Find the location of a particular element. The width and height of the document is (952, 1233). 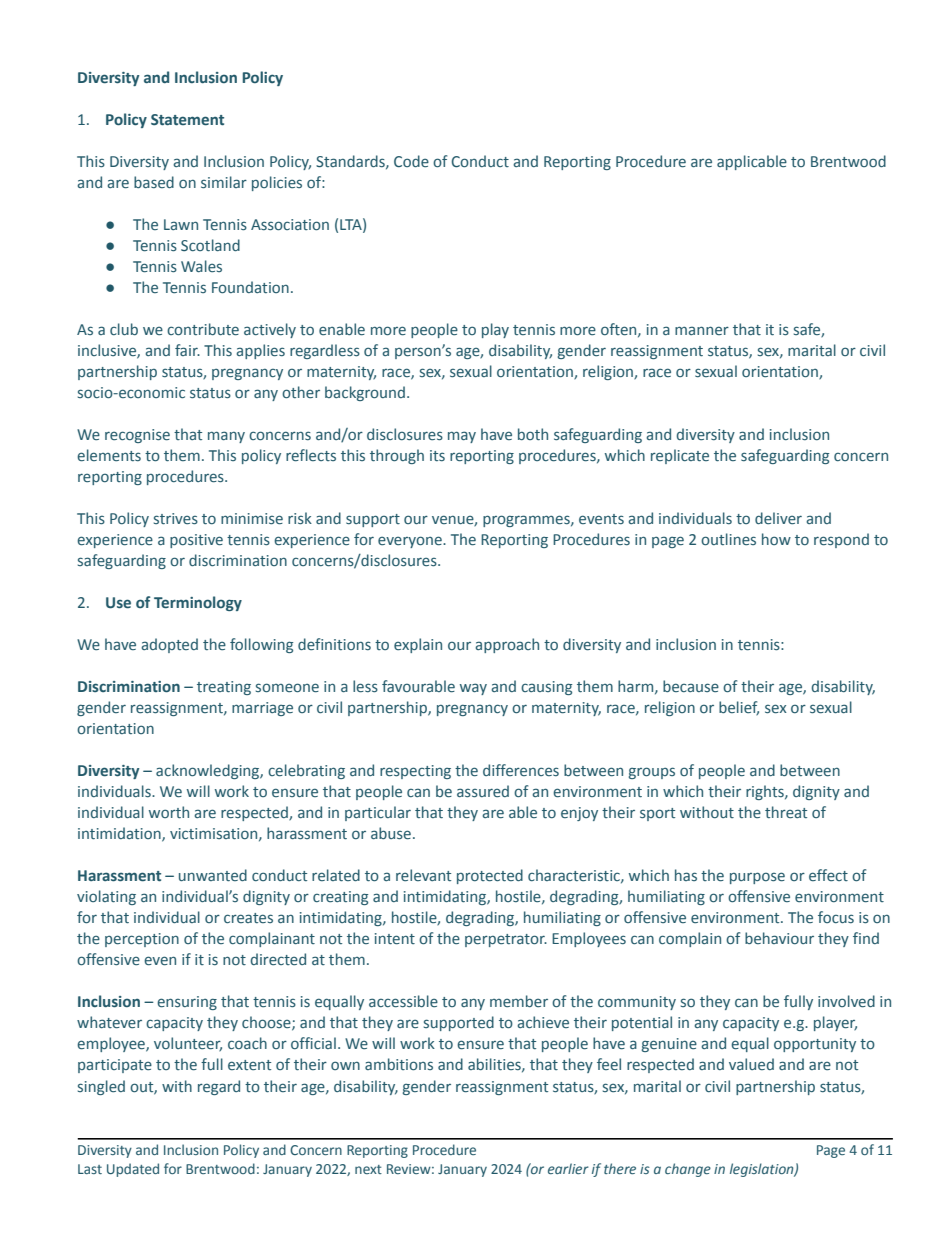

Statement is located at coordinates (187, 120).
